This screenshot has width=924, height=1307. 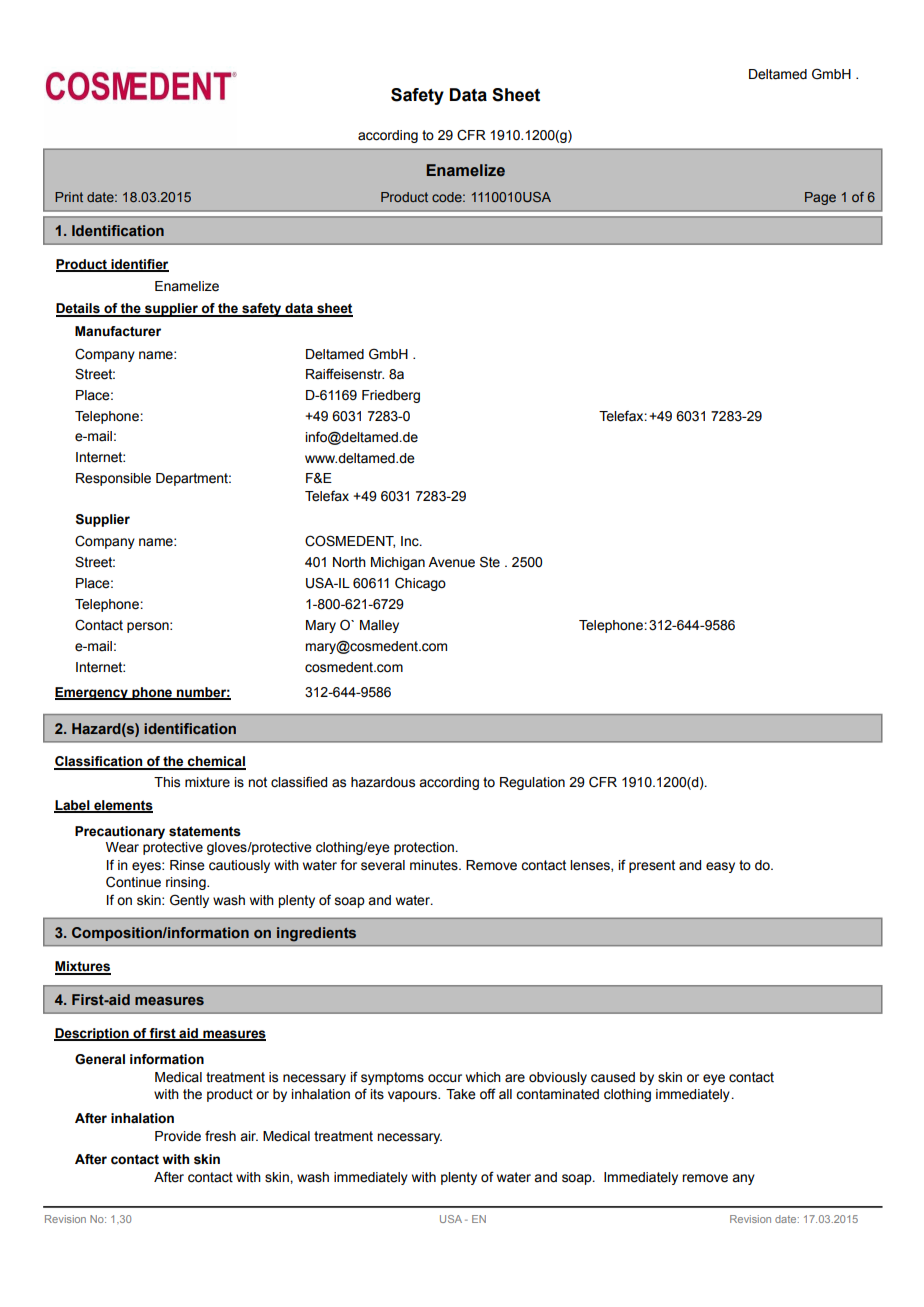 What do you see at coordinates (461, 1094) in the screenshot?
I see `Take` at bounding box center [461, 1094].
